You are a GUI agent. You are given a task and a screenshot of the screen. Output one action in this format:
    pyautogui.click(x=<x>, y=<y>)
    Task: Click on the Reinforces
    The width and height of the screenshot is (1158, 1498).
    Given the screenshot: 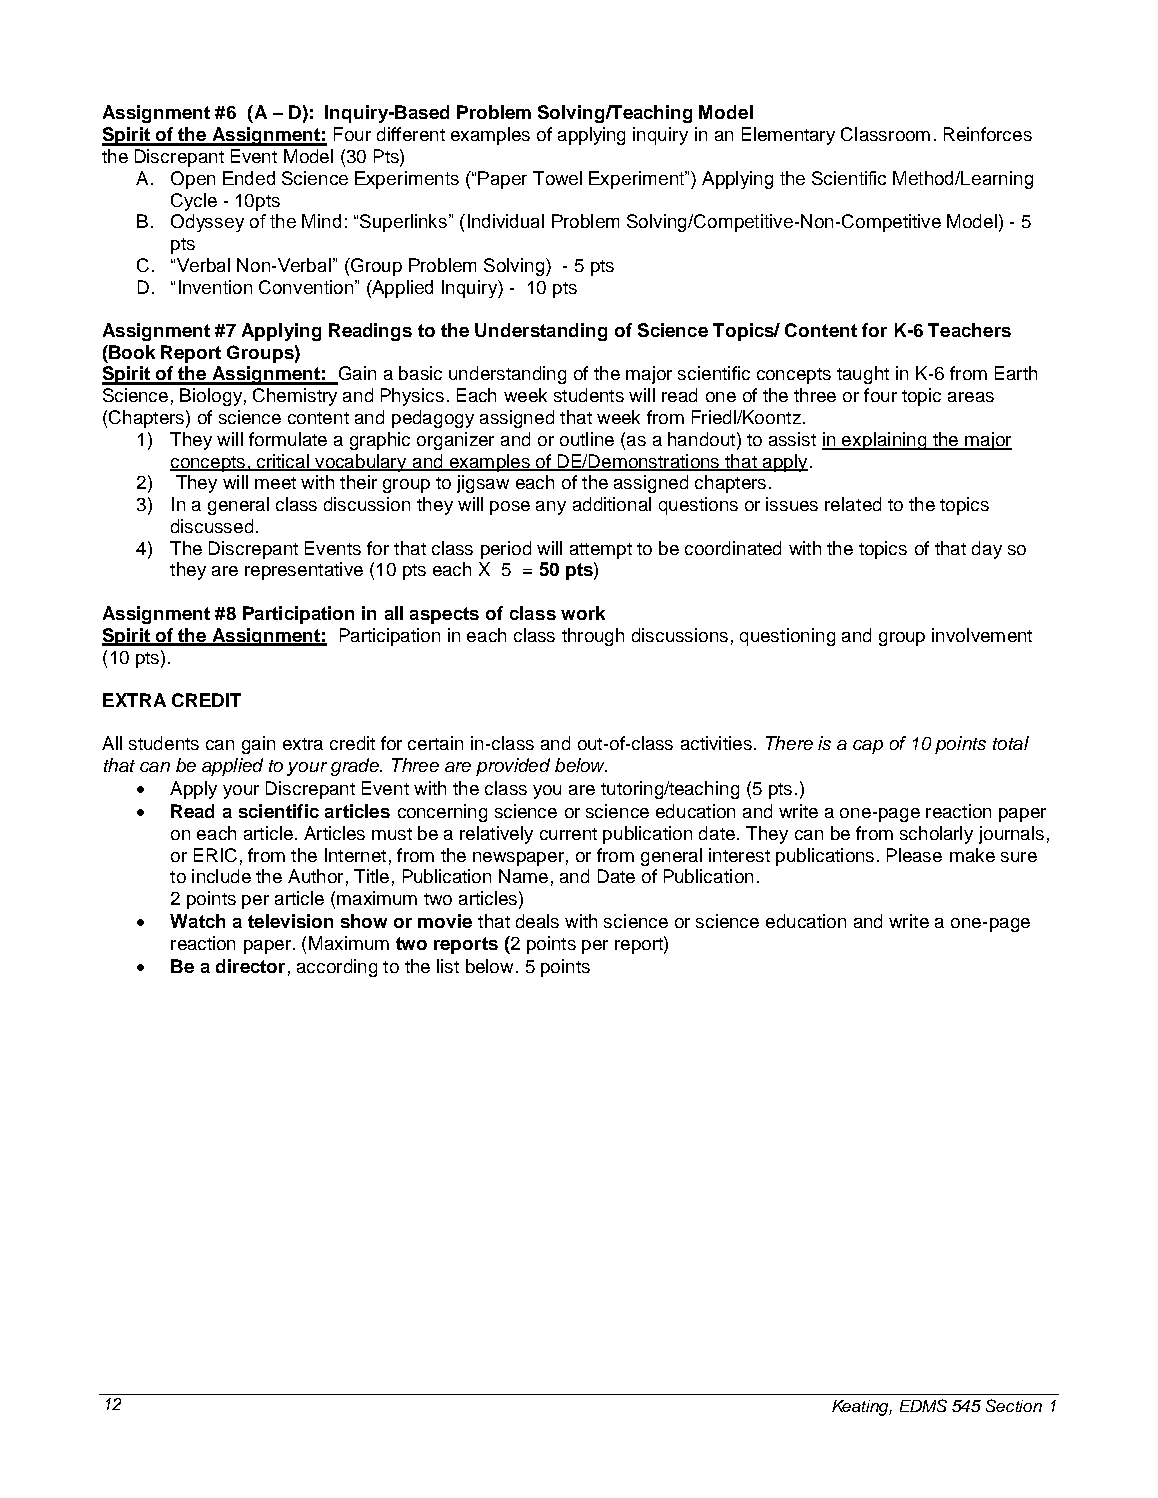 What is the action you would take?
    pyautogui.click(x=988, y=134)
